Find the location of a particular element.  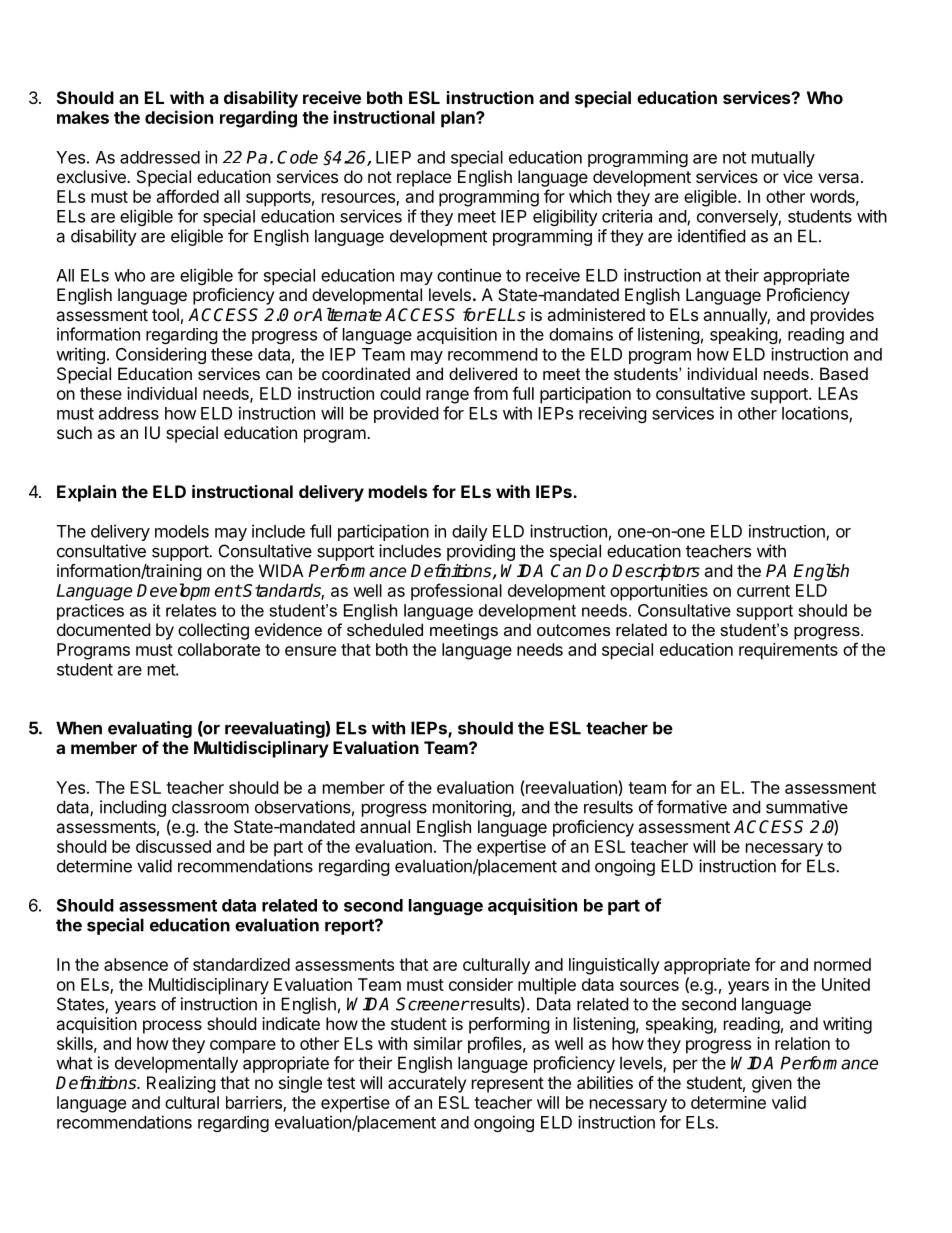

mutually is located at coordinates (783, 159).
